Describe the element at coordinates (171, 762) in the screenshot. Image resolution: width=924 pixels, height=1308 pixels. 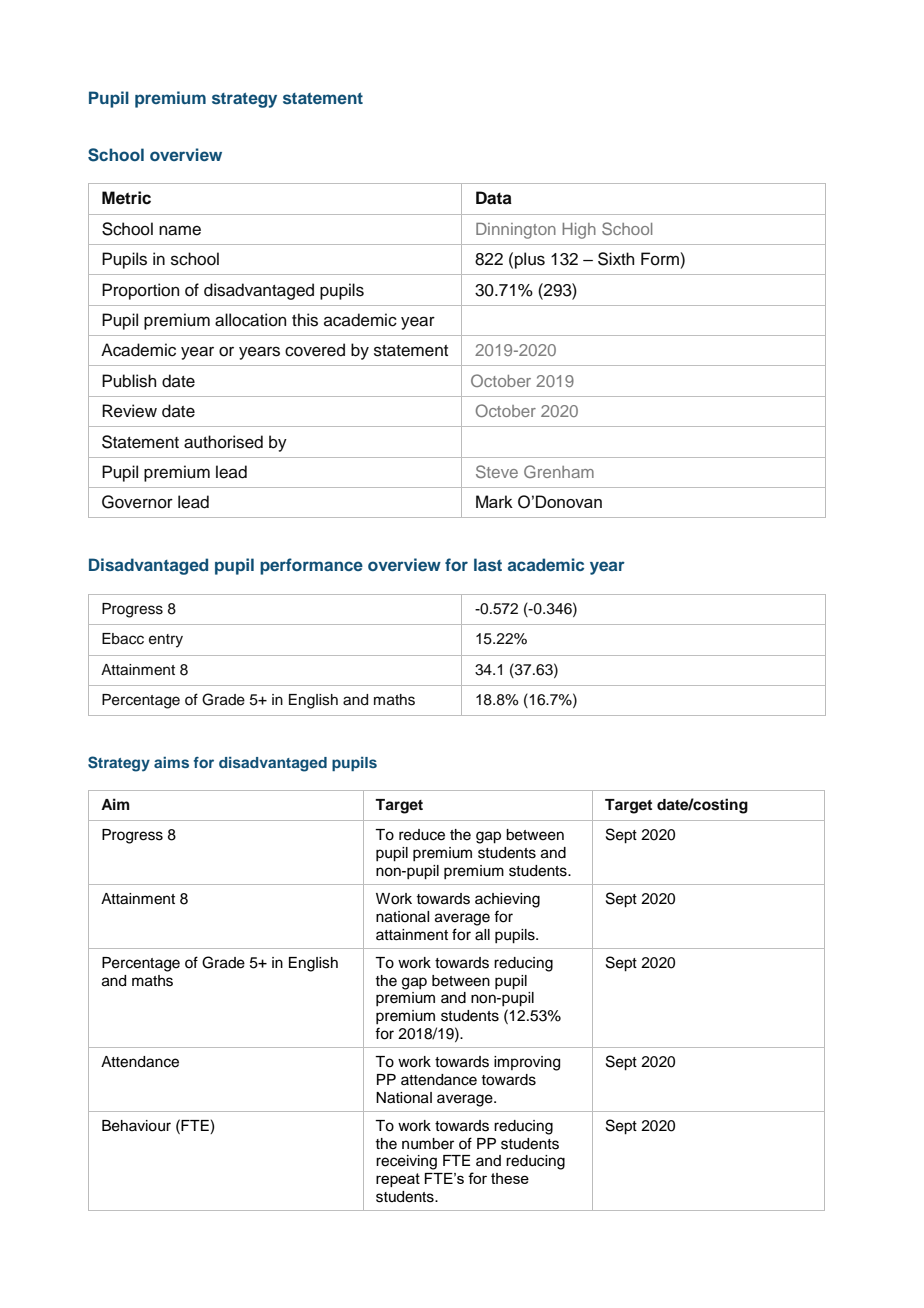
I see `aims` at that location.
